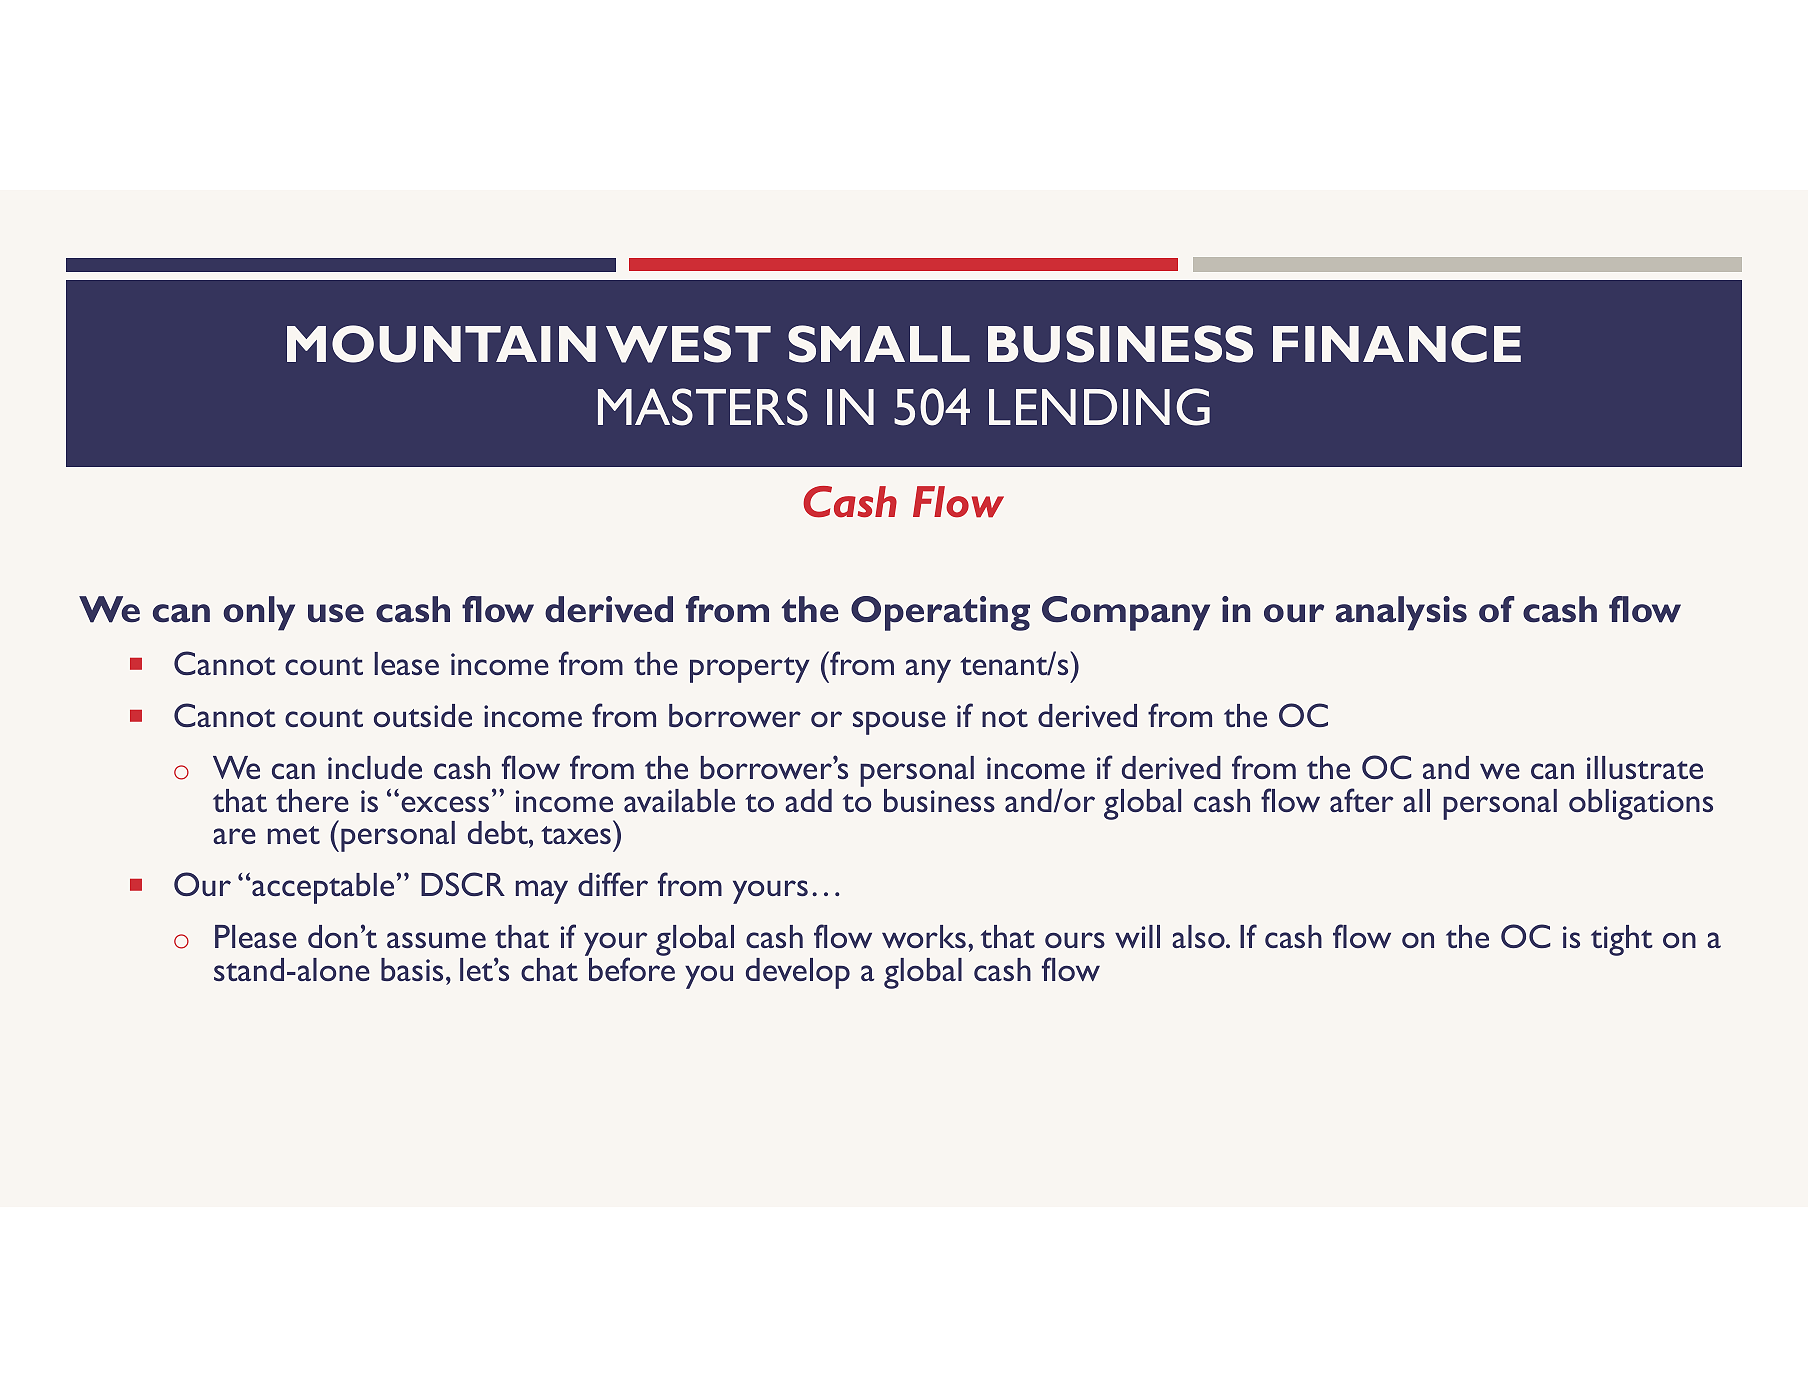  What do you see at coordinates (879, 344) in the image?
I see `SMALL` at bounding box center [879, 344].
